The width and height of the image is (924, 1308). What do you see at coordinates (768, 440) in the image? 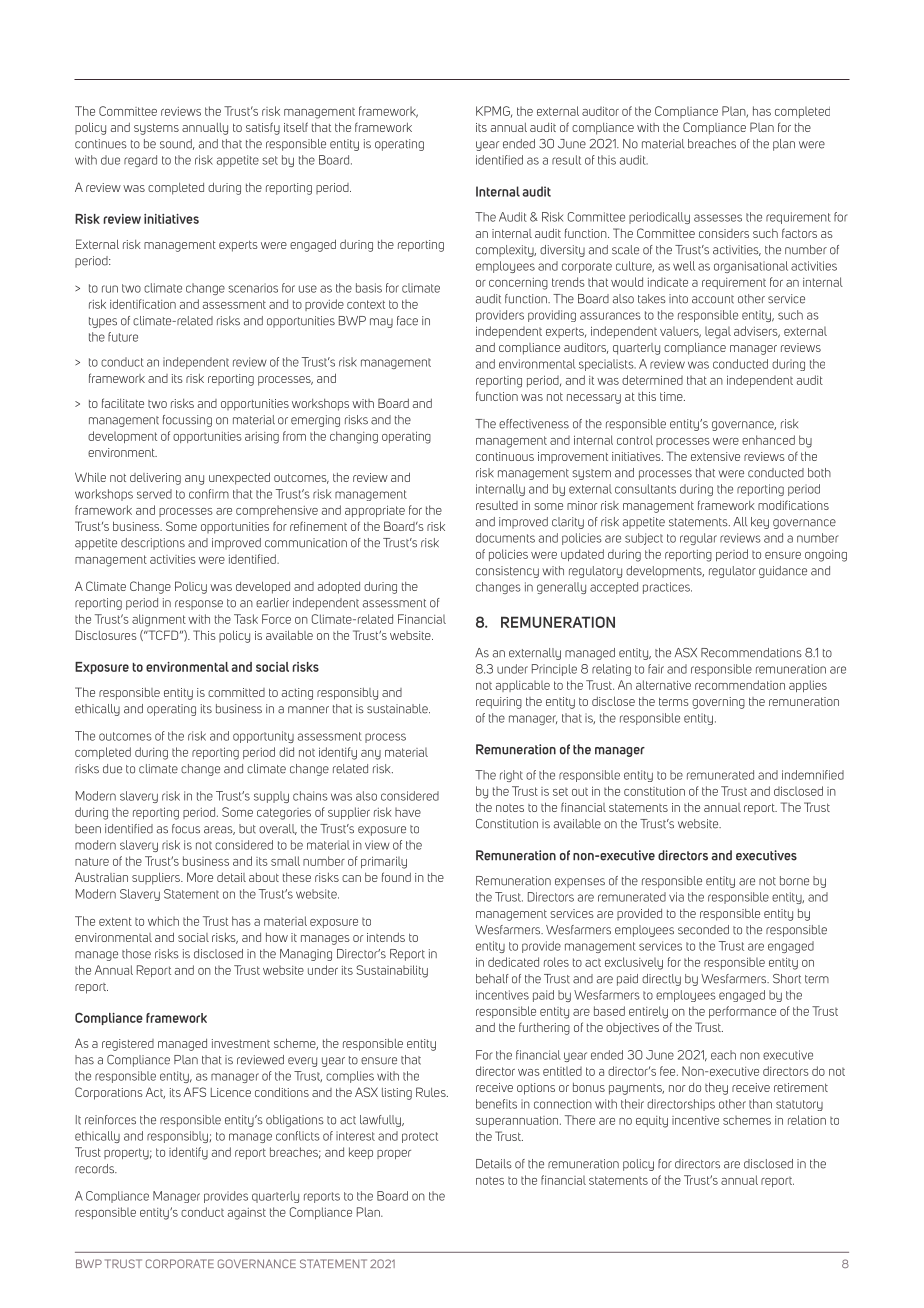
I see `enhanced` at bounding box center [768, 440].
